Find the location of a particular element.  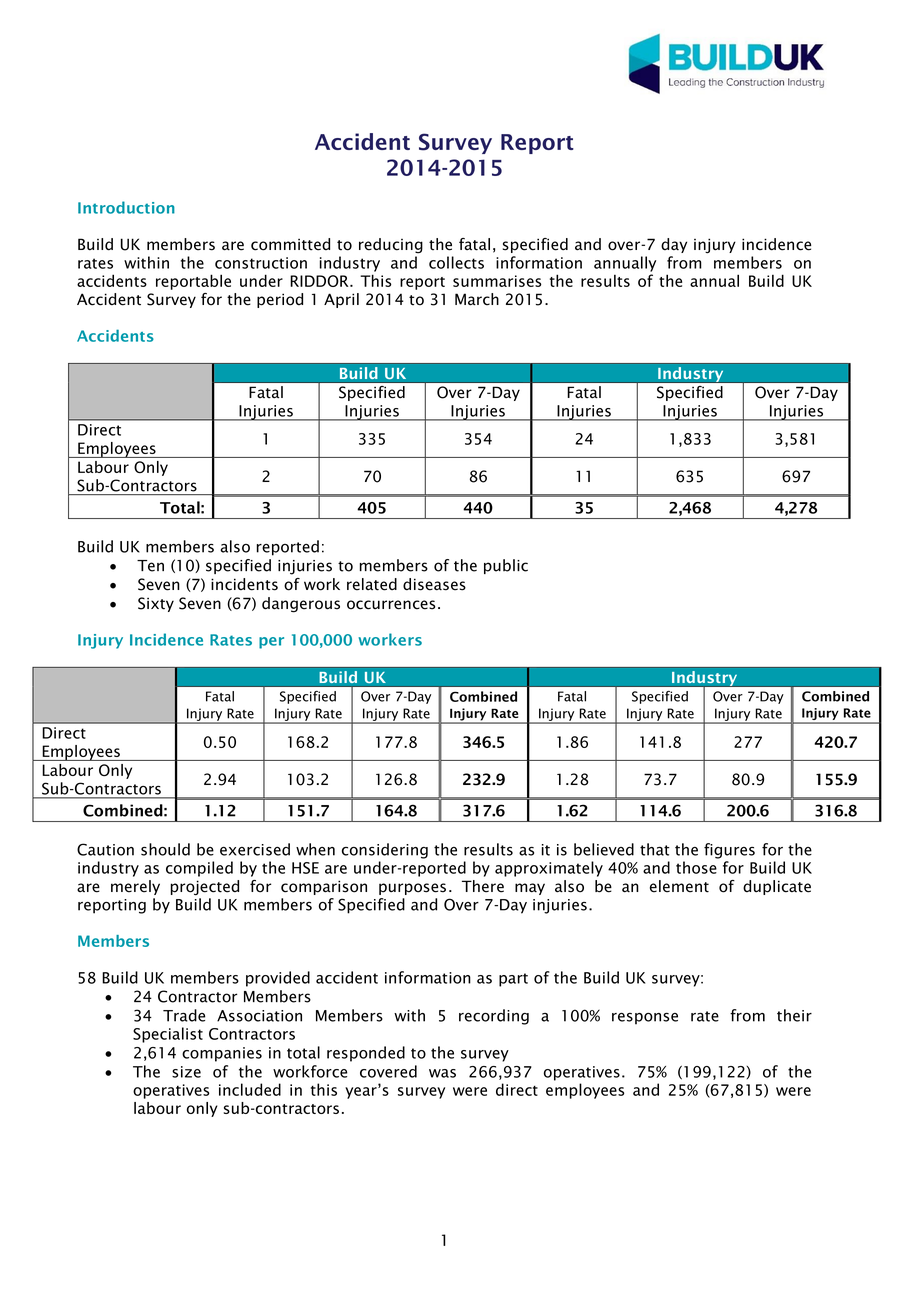

Introduction is located at coordinates (126, 207).
